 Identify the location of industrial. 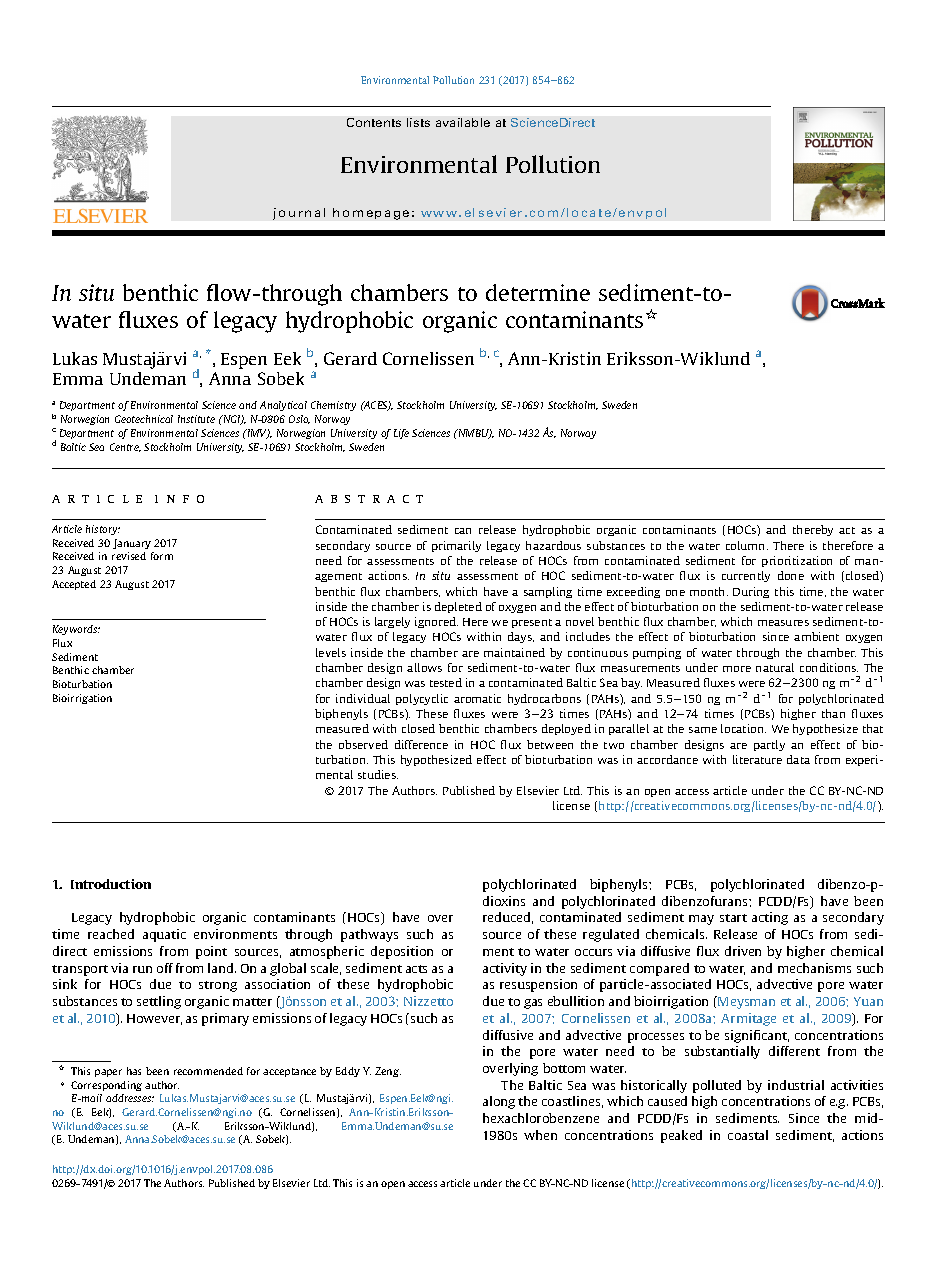
(796, 1085).
